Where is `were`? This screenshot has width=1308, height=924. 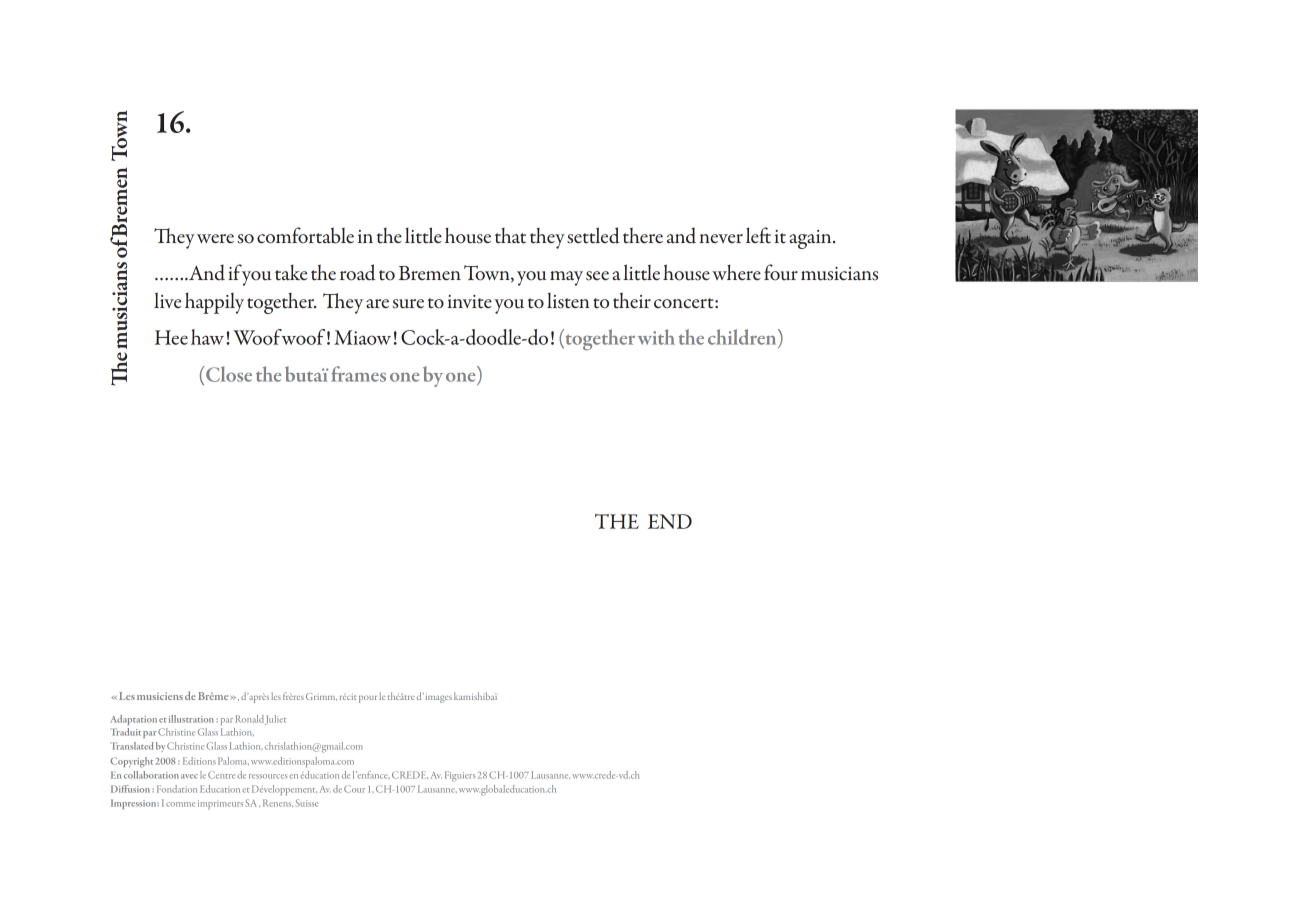
were is located at coordinates (215, 238).
